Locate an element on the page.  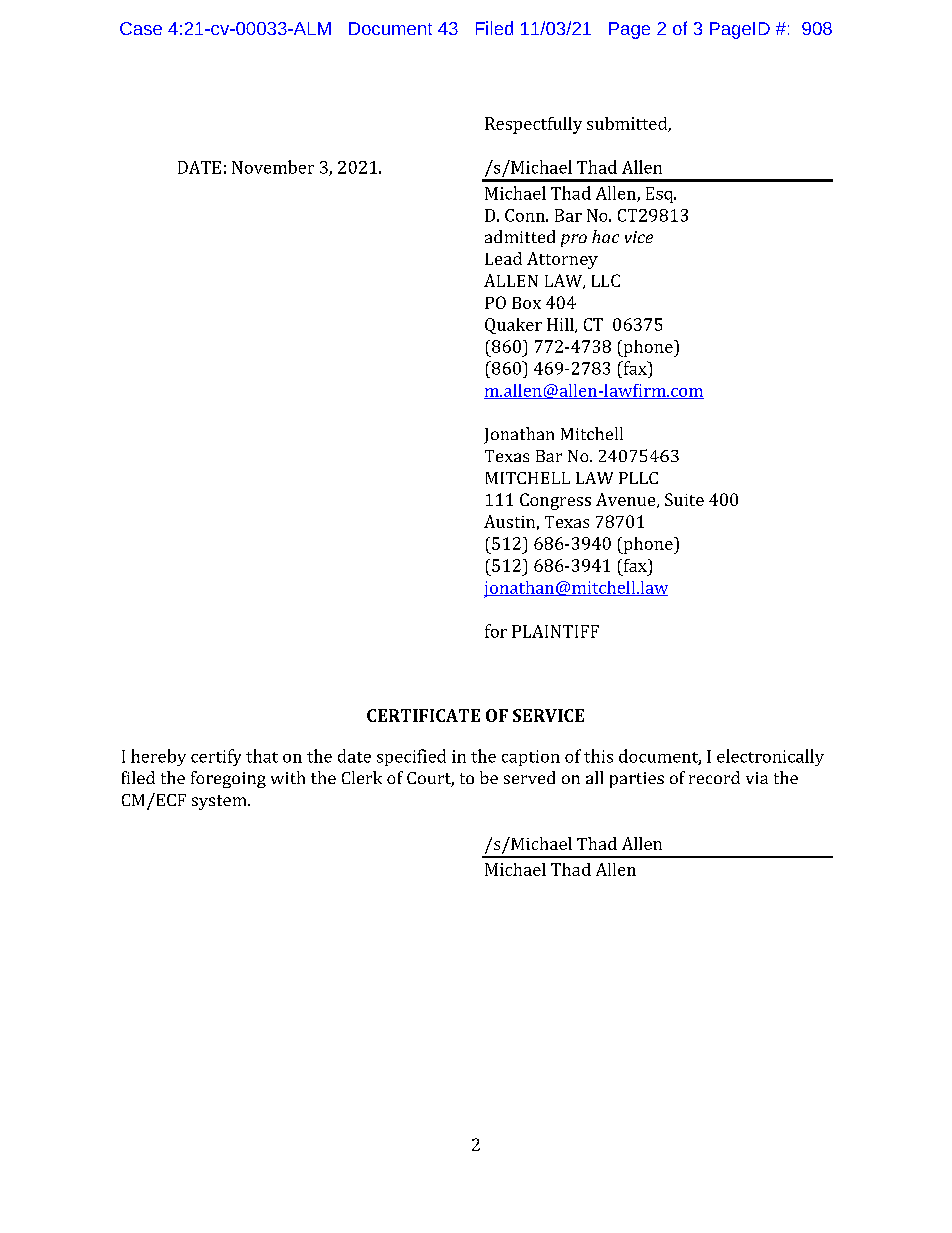
Congress is located at coordinates (555, 501).
